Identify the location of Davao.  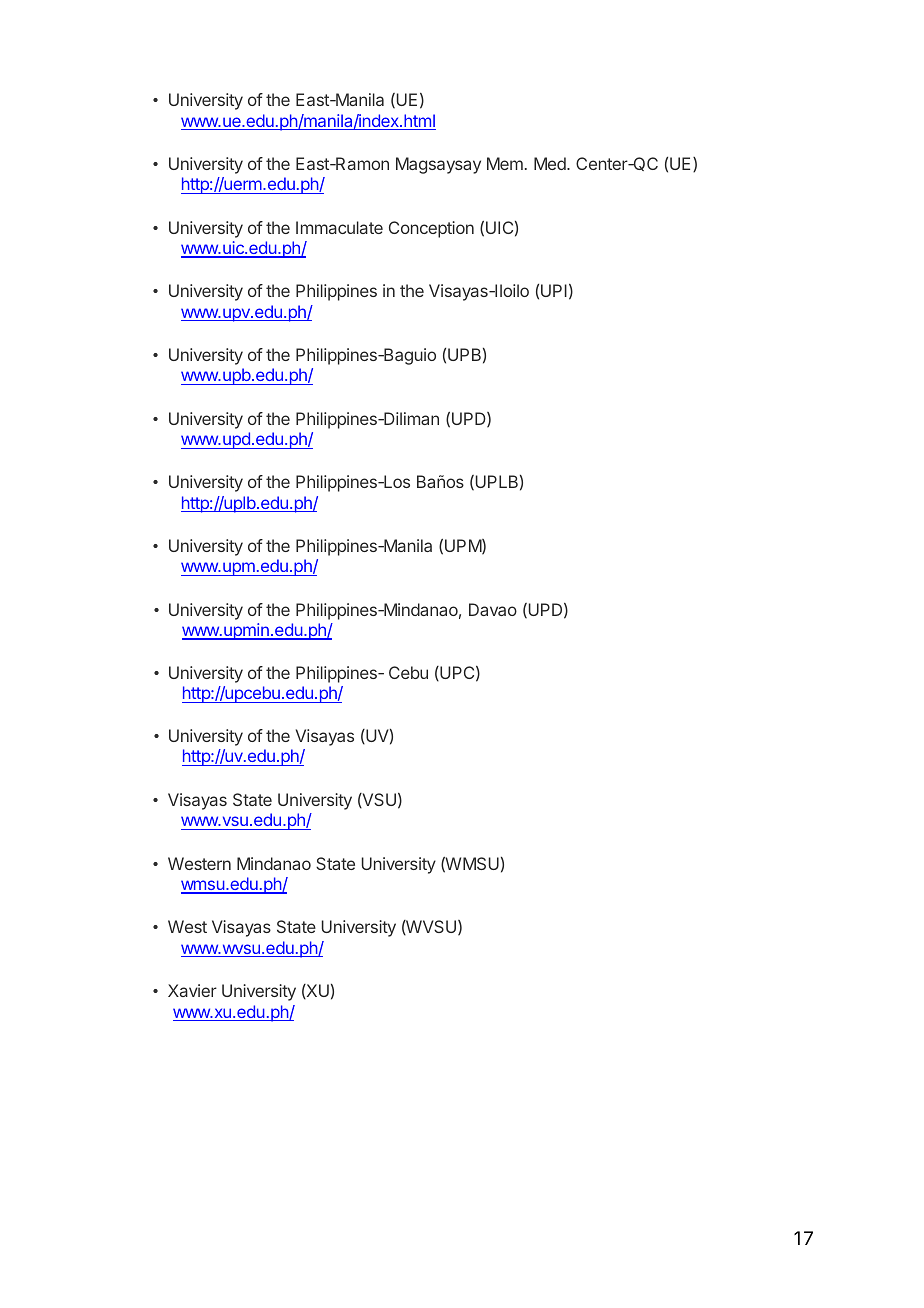
(493, 609).
